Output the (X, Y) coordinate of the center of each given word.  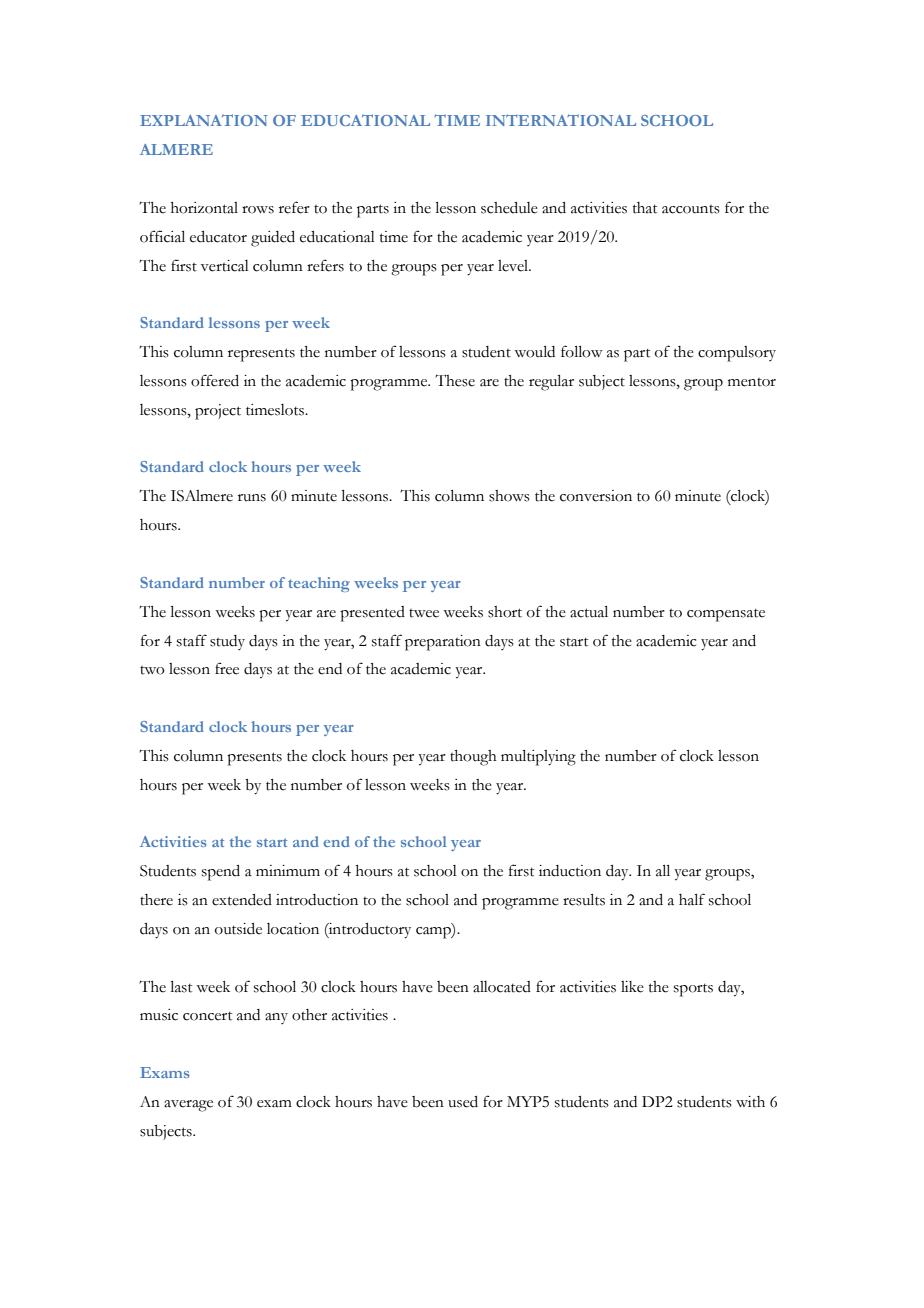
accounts (691, 209)
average (188, 1106)
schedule (509, 208)
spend (221, 873)
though (473, 758)
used (463, 1102)
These (455, 380)
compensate (726, 615)
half (692, 899)
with (750, 1102)
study (227, 642)
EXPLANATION (204, 120)
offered (215, 380)
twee (424, 613)
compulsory (737, 354)
